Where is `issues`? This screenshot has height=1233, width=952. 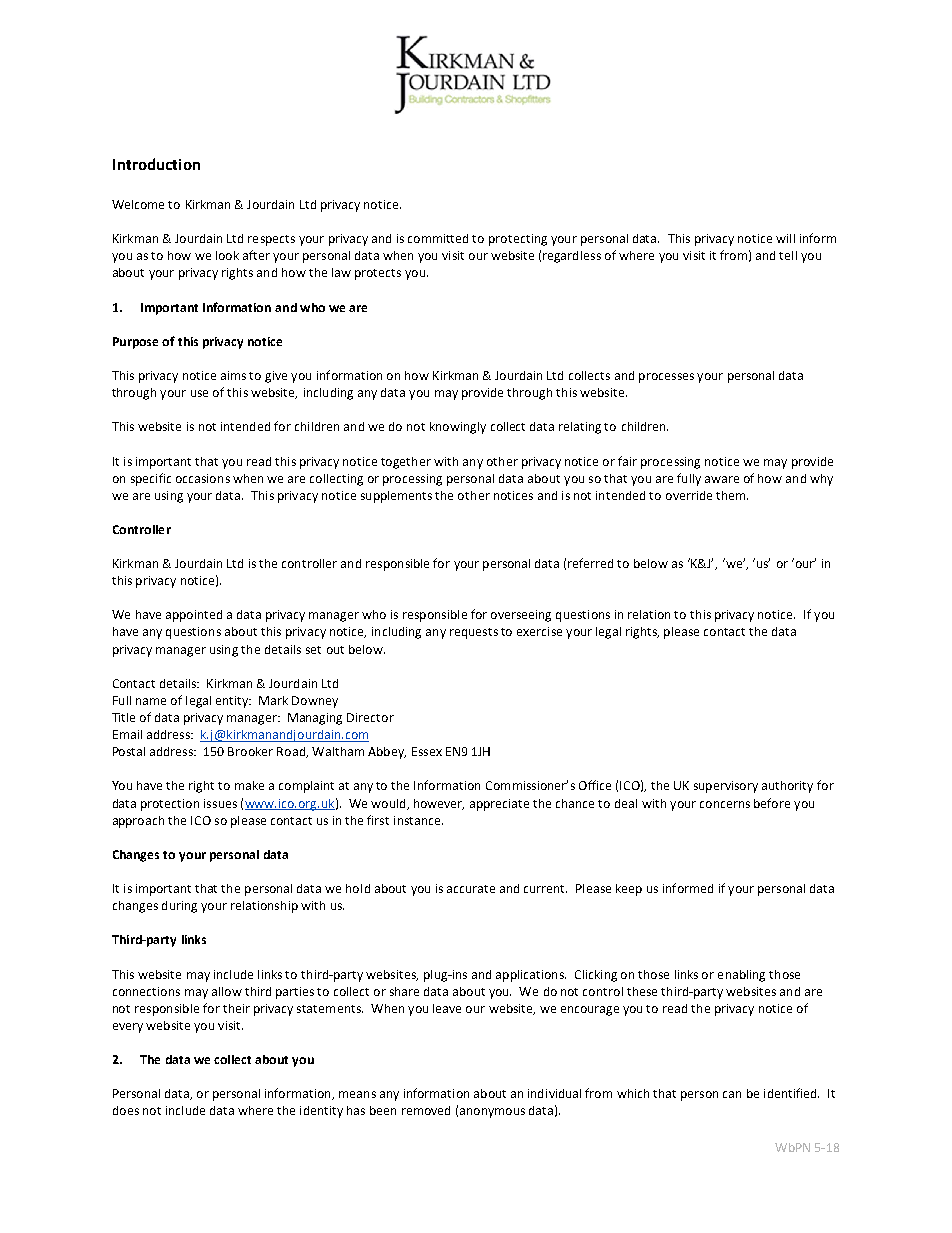
issues is located at coordinates (220, 803).
